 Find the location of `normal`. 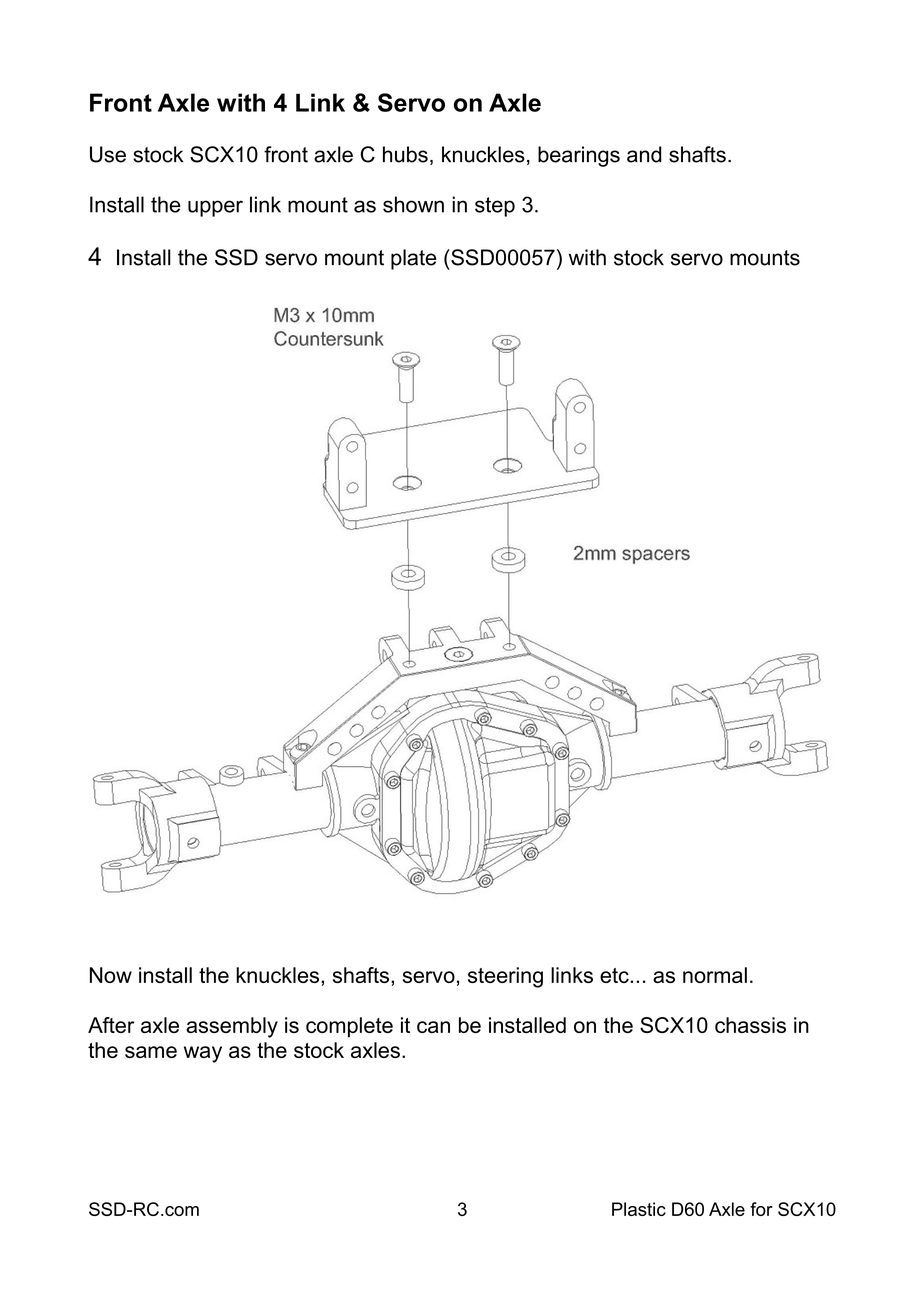

normal is located at coordinates (715, 975).
